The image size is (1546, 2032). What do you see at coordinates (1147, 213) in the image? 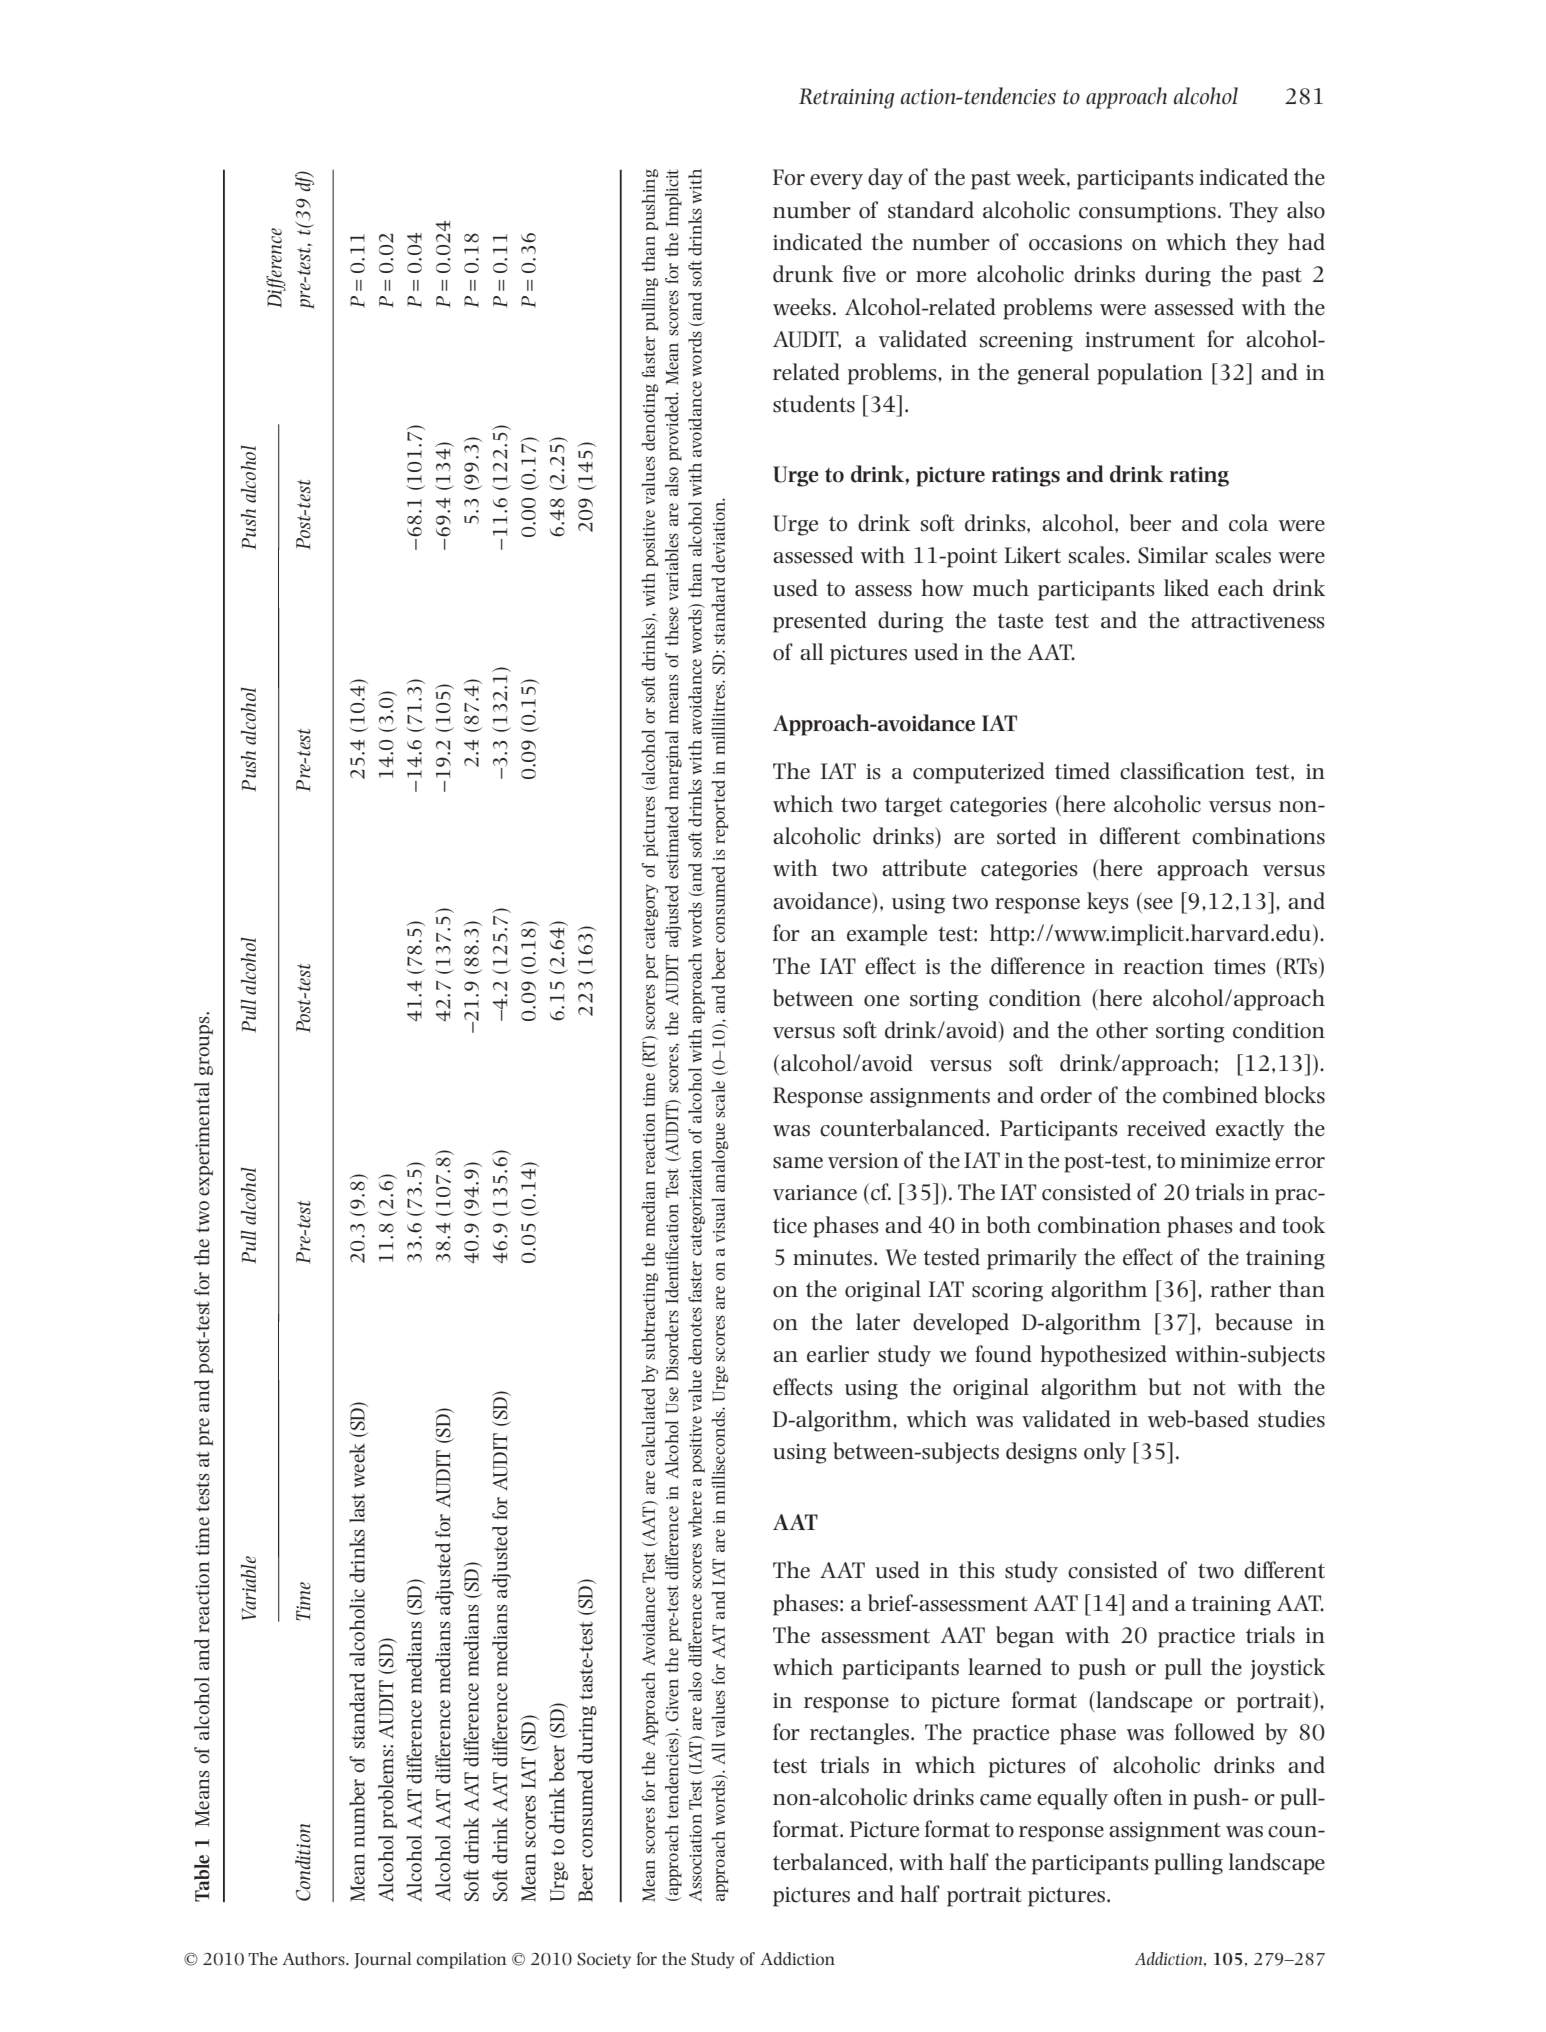
I see `consumptions` at bounding box center [1147, 213].
